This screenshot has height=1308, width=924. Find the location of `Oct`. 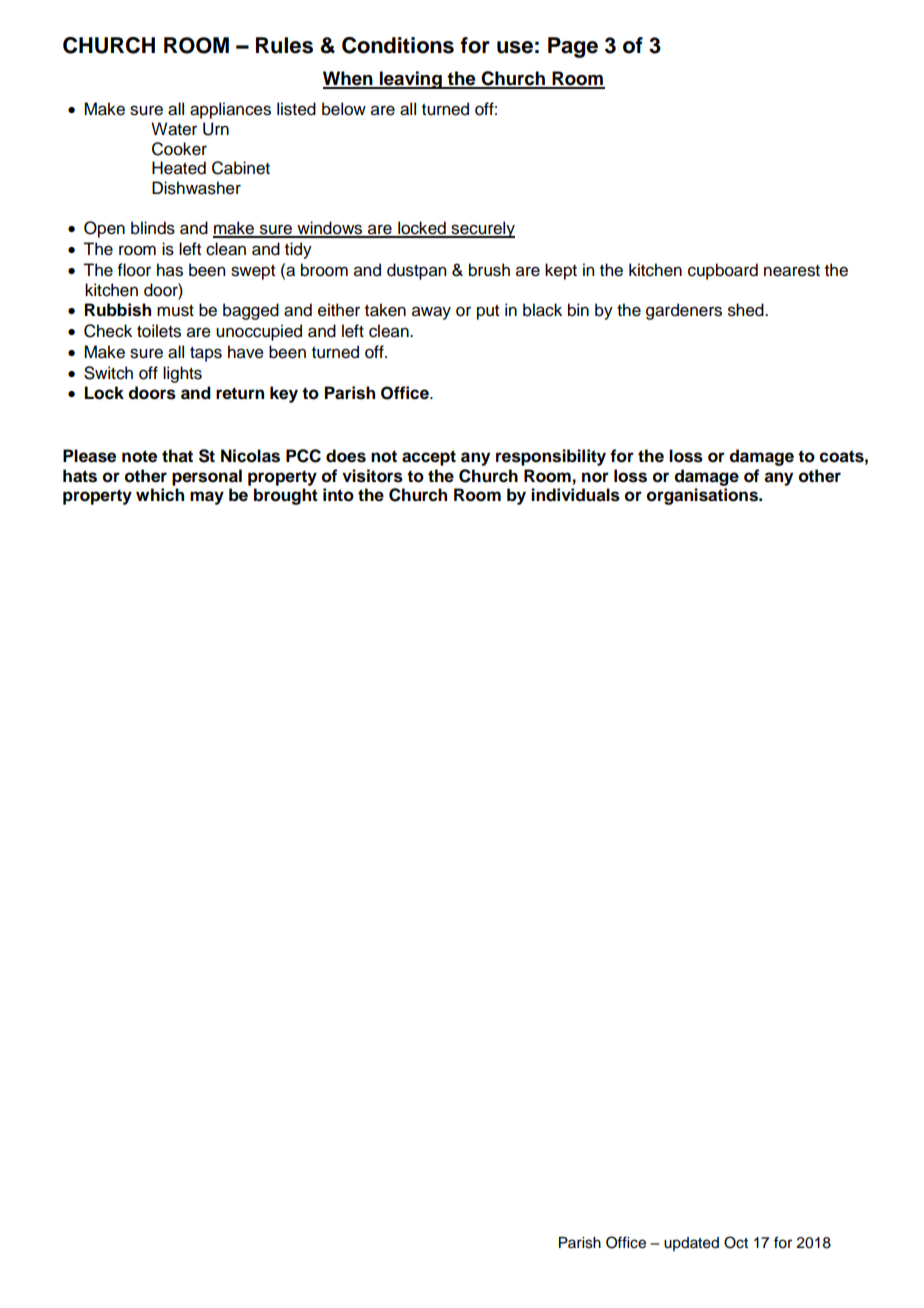

Oct is located at coordinates (736, 1242).
